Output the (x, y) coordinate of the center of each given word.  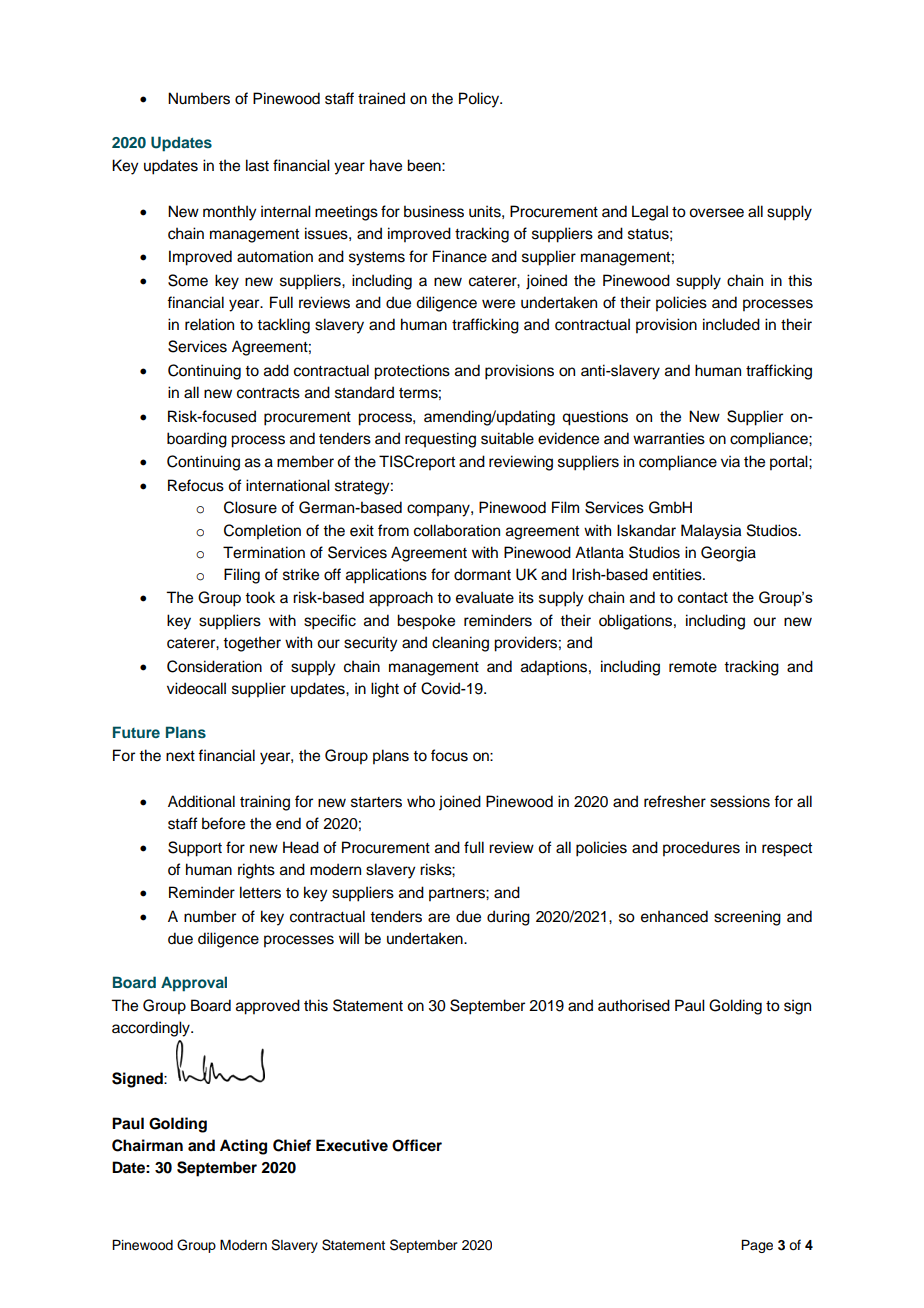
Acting (243, 1147)
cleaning (460, 644)
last (257, 165)
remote (693, 667)
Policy (480, 100)
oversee (716, 213)
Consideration (214, 666)
